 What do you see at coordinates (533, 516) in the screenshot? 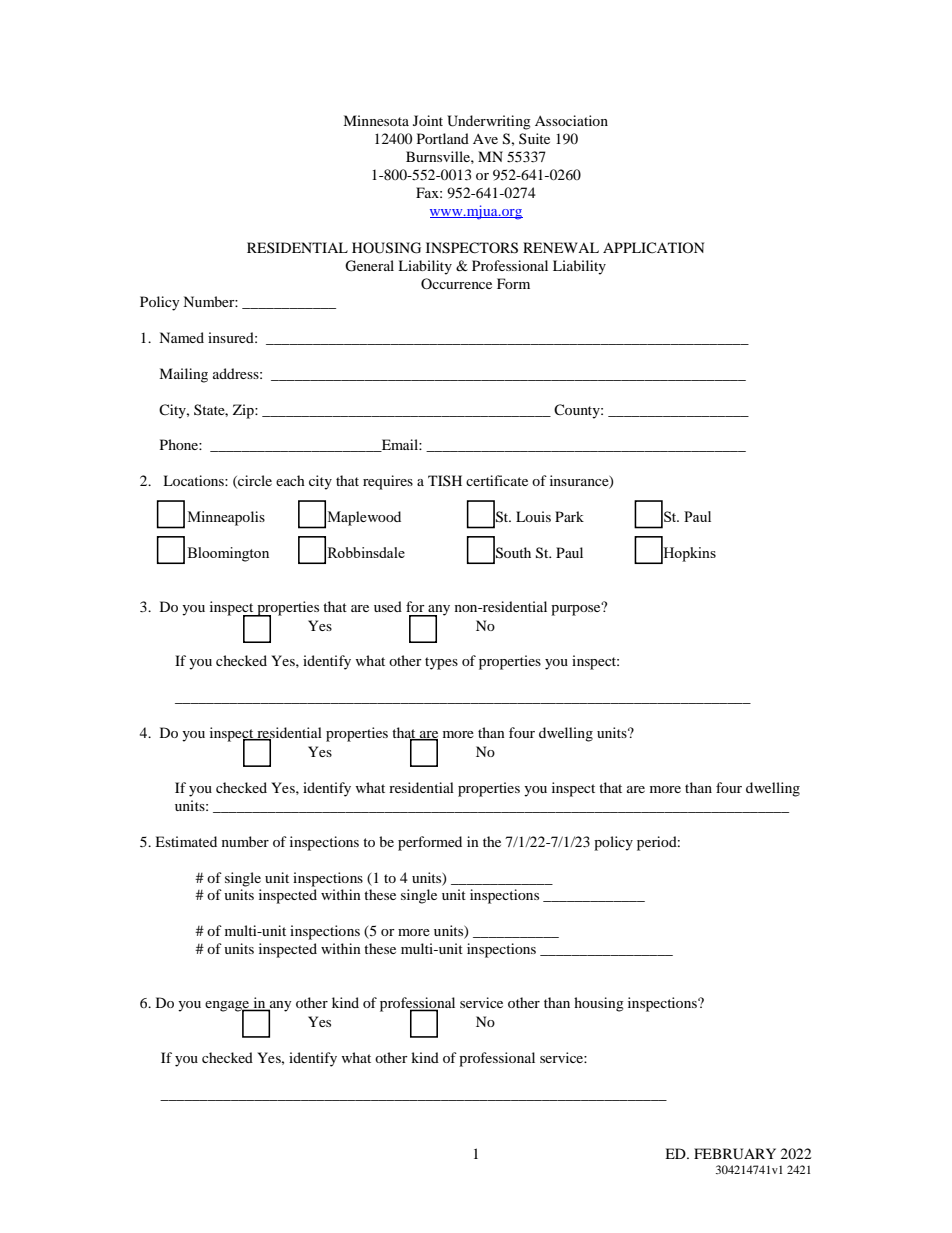
I see `Louis` at bounding box center [533, 516].
